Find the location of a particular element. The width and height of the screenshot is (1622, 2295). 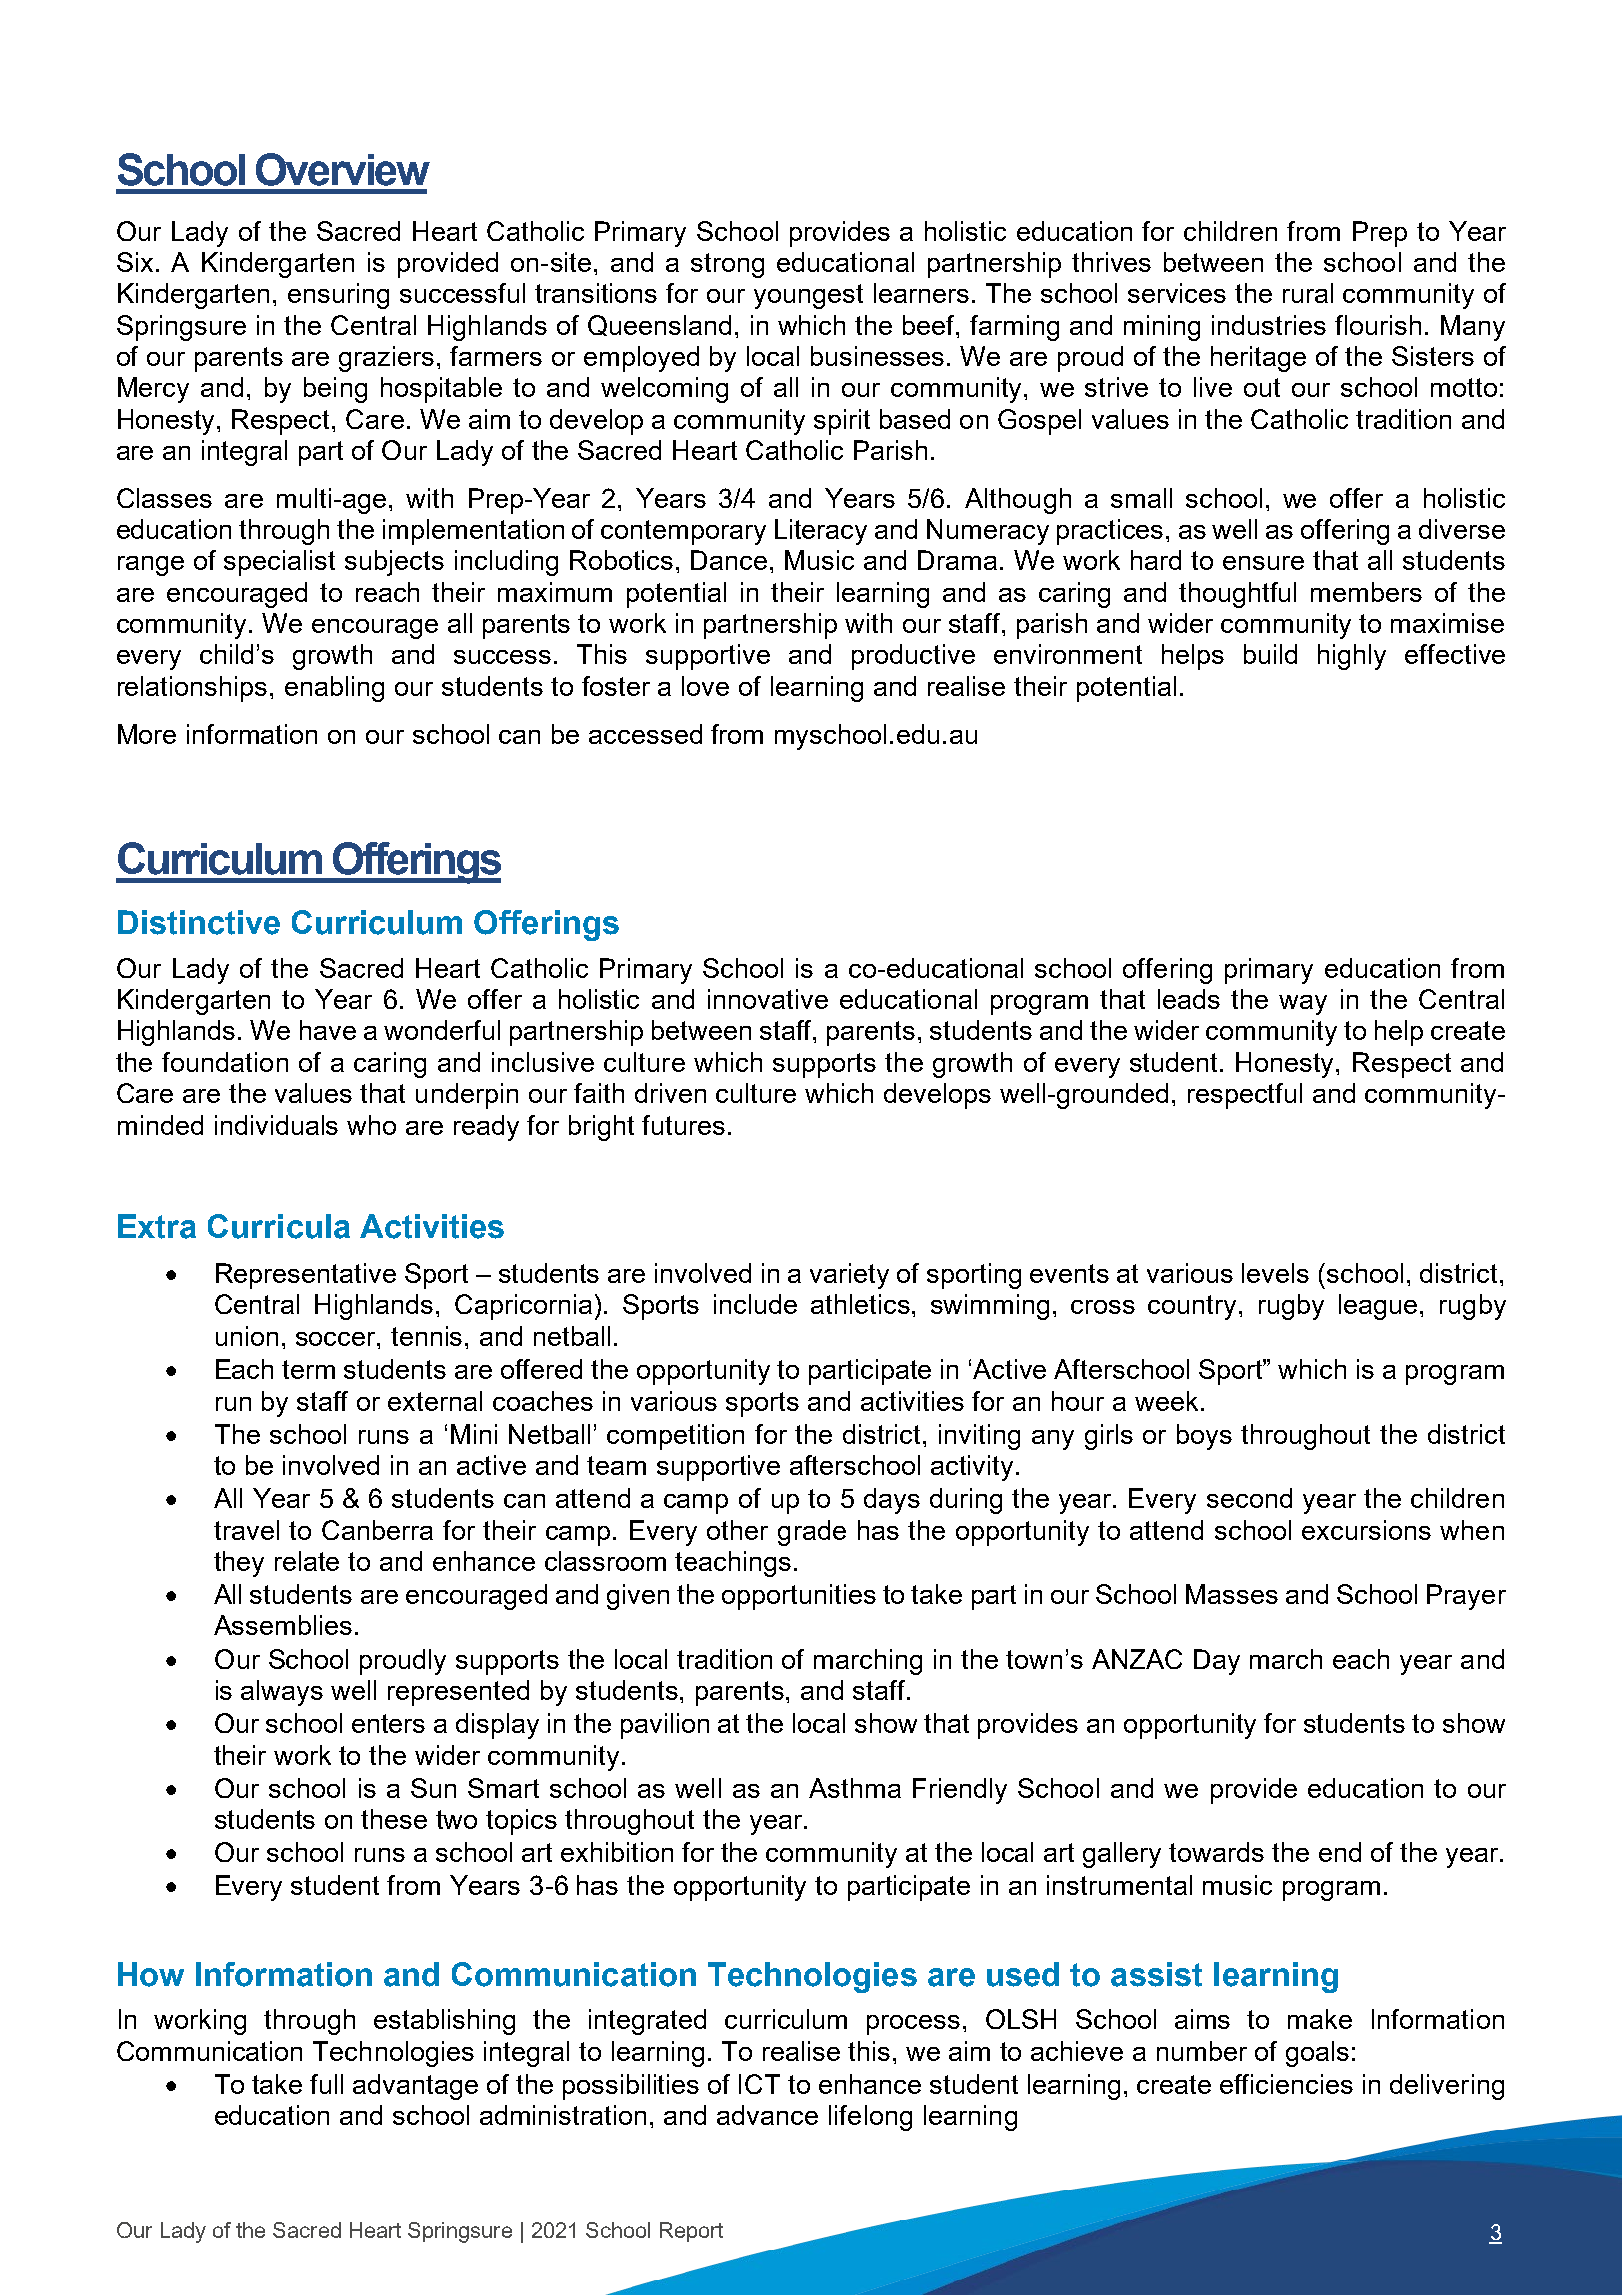

excursions is located at coordinates (1366, 1530).
